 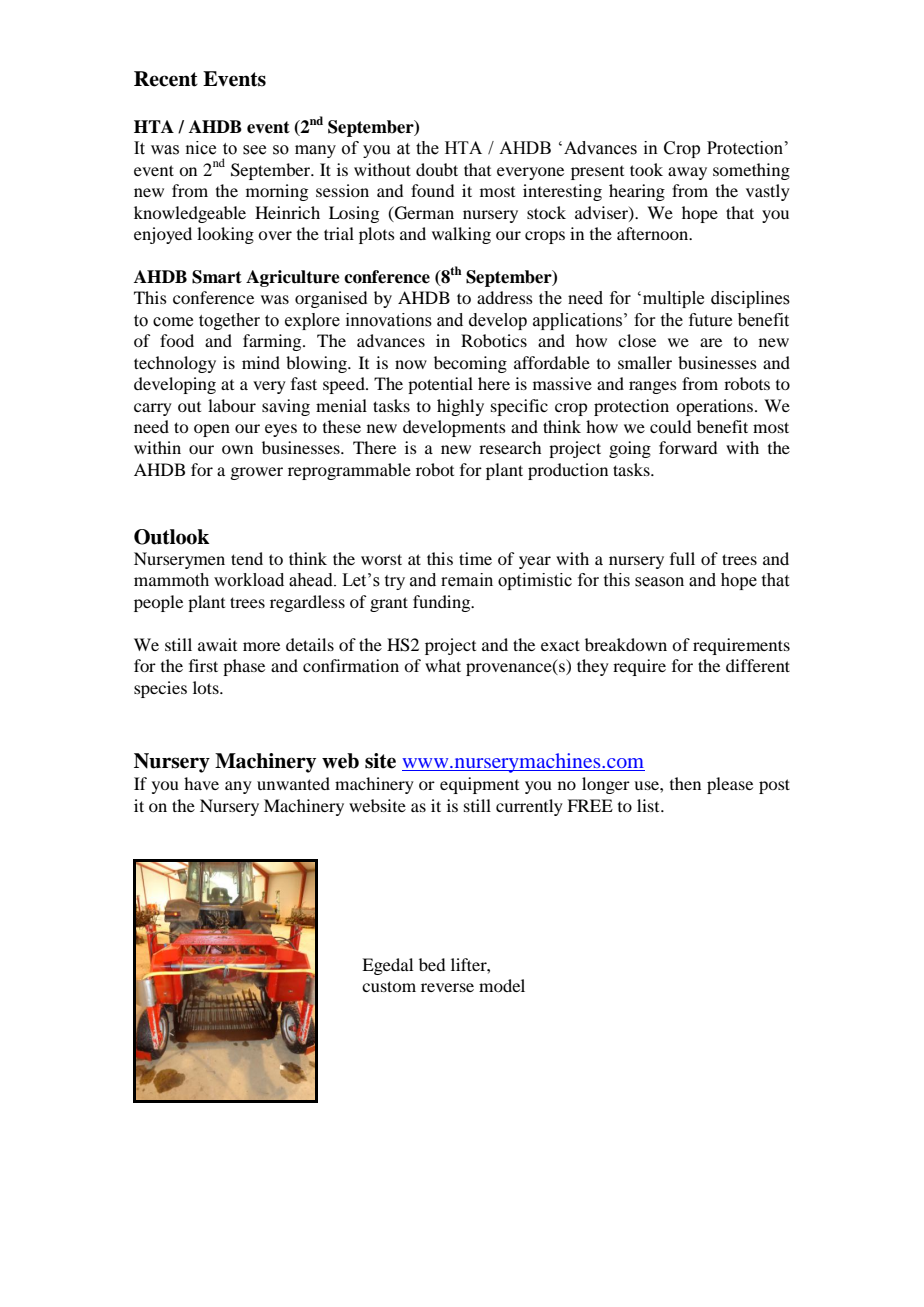 I want to click on model, so click(x=502, y=985).
